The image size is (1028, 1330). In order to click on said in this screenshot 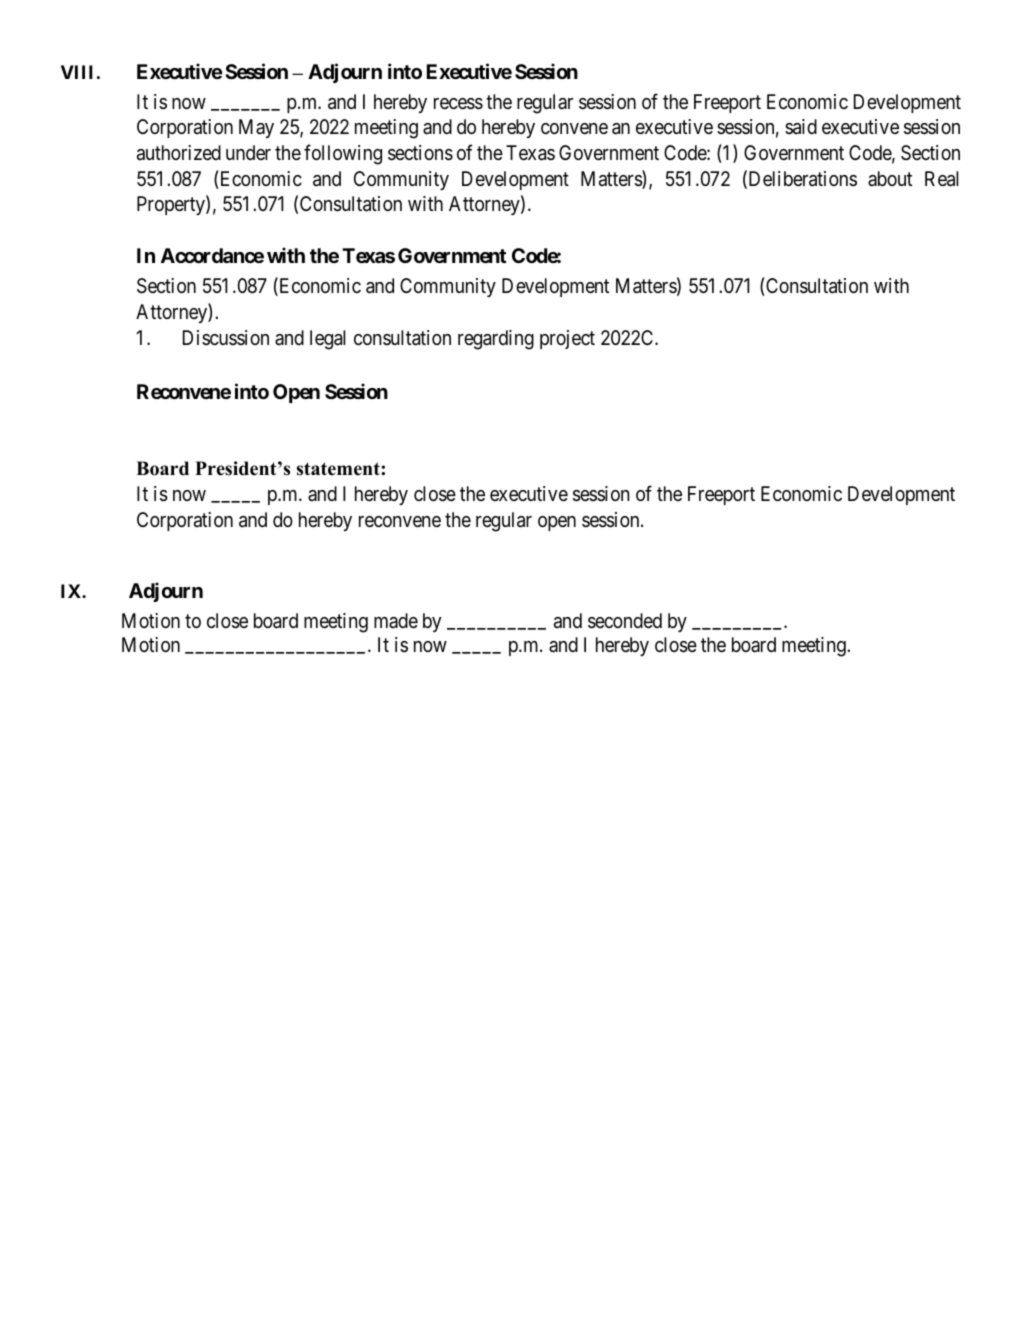, I will do `click(801, 127)`.
